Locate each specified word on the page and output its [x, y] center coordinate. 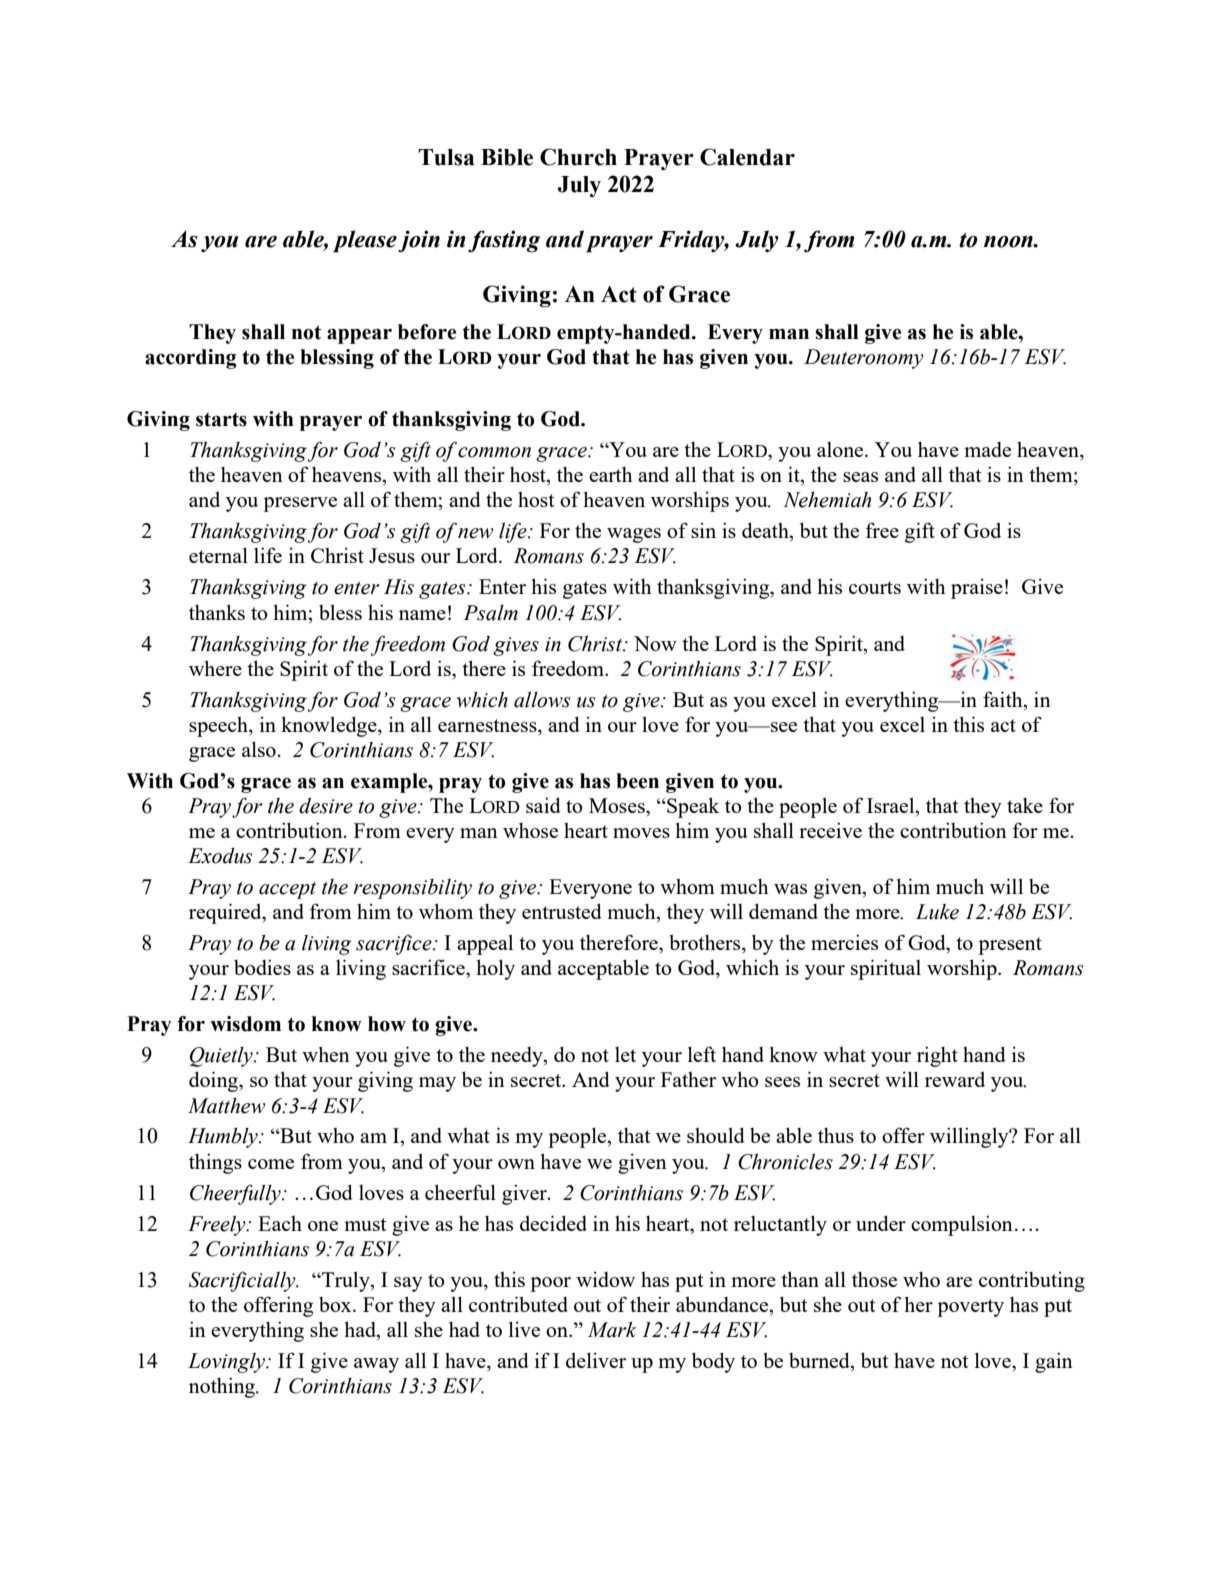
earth [611, 474]
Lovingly [227, 1363]
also [259, 749]
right [937, 1056]
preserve [300, 504]
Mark [612, 1330]
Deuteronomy [864, 359]
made [987, 449]
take [1025, 805]
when [326, 1054]
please [365, 241]
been [637, 781]
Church [578, 157]
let [625, 1054]
